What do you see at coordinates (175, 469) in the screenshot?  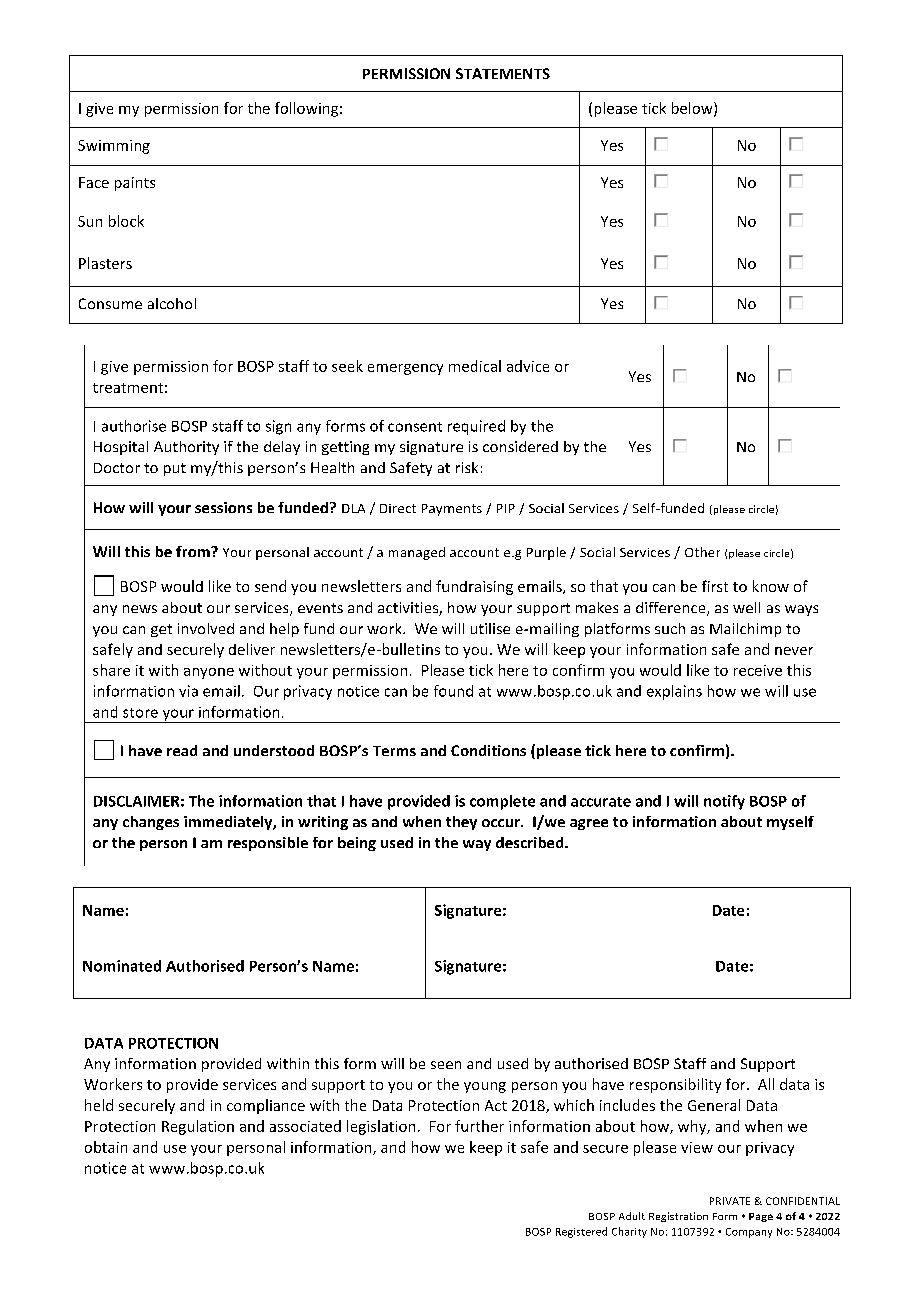 I see `put` at bounding box center [175, 469].
